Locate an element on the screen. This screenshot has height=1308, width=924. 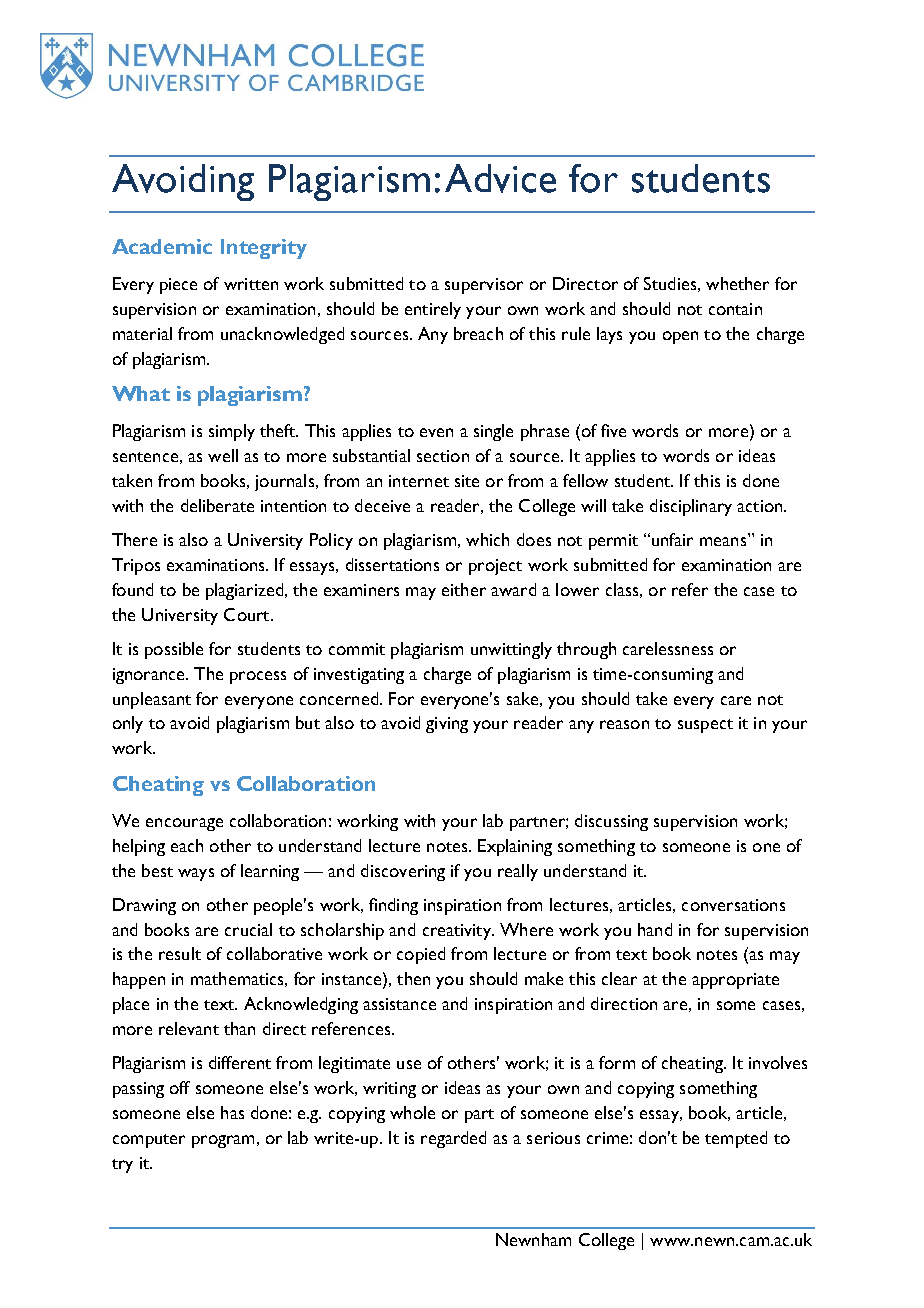
creativity is located at coordinates (458, 932).
